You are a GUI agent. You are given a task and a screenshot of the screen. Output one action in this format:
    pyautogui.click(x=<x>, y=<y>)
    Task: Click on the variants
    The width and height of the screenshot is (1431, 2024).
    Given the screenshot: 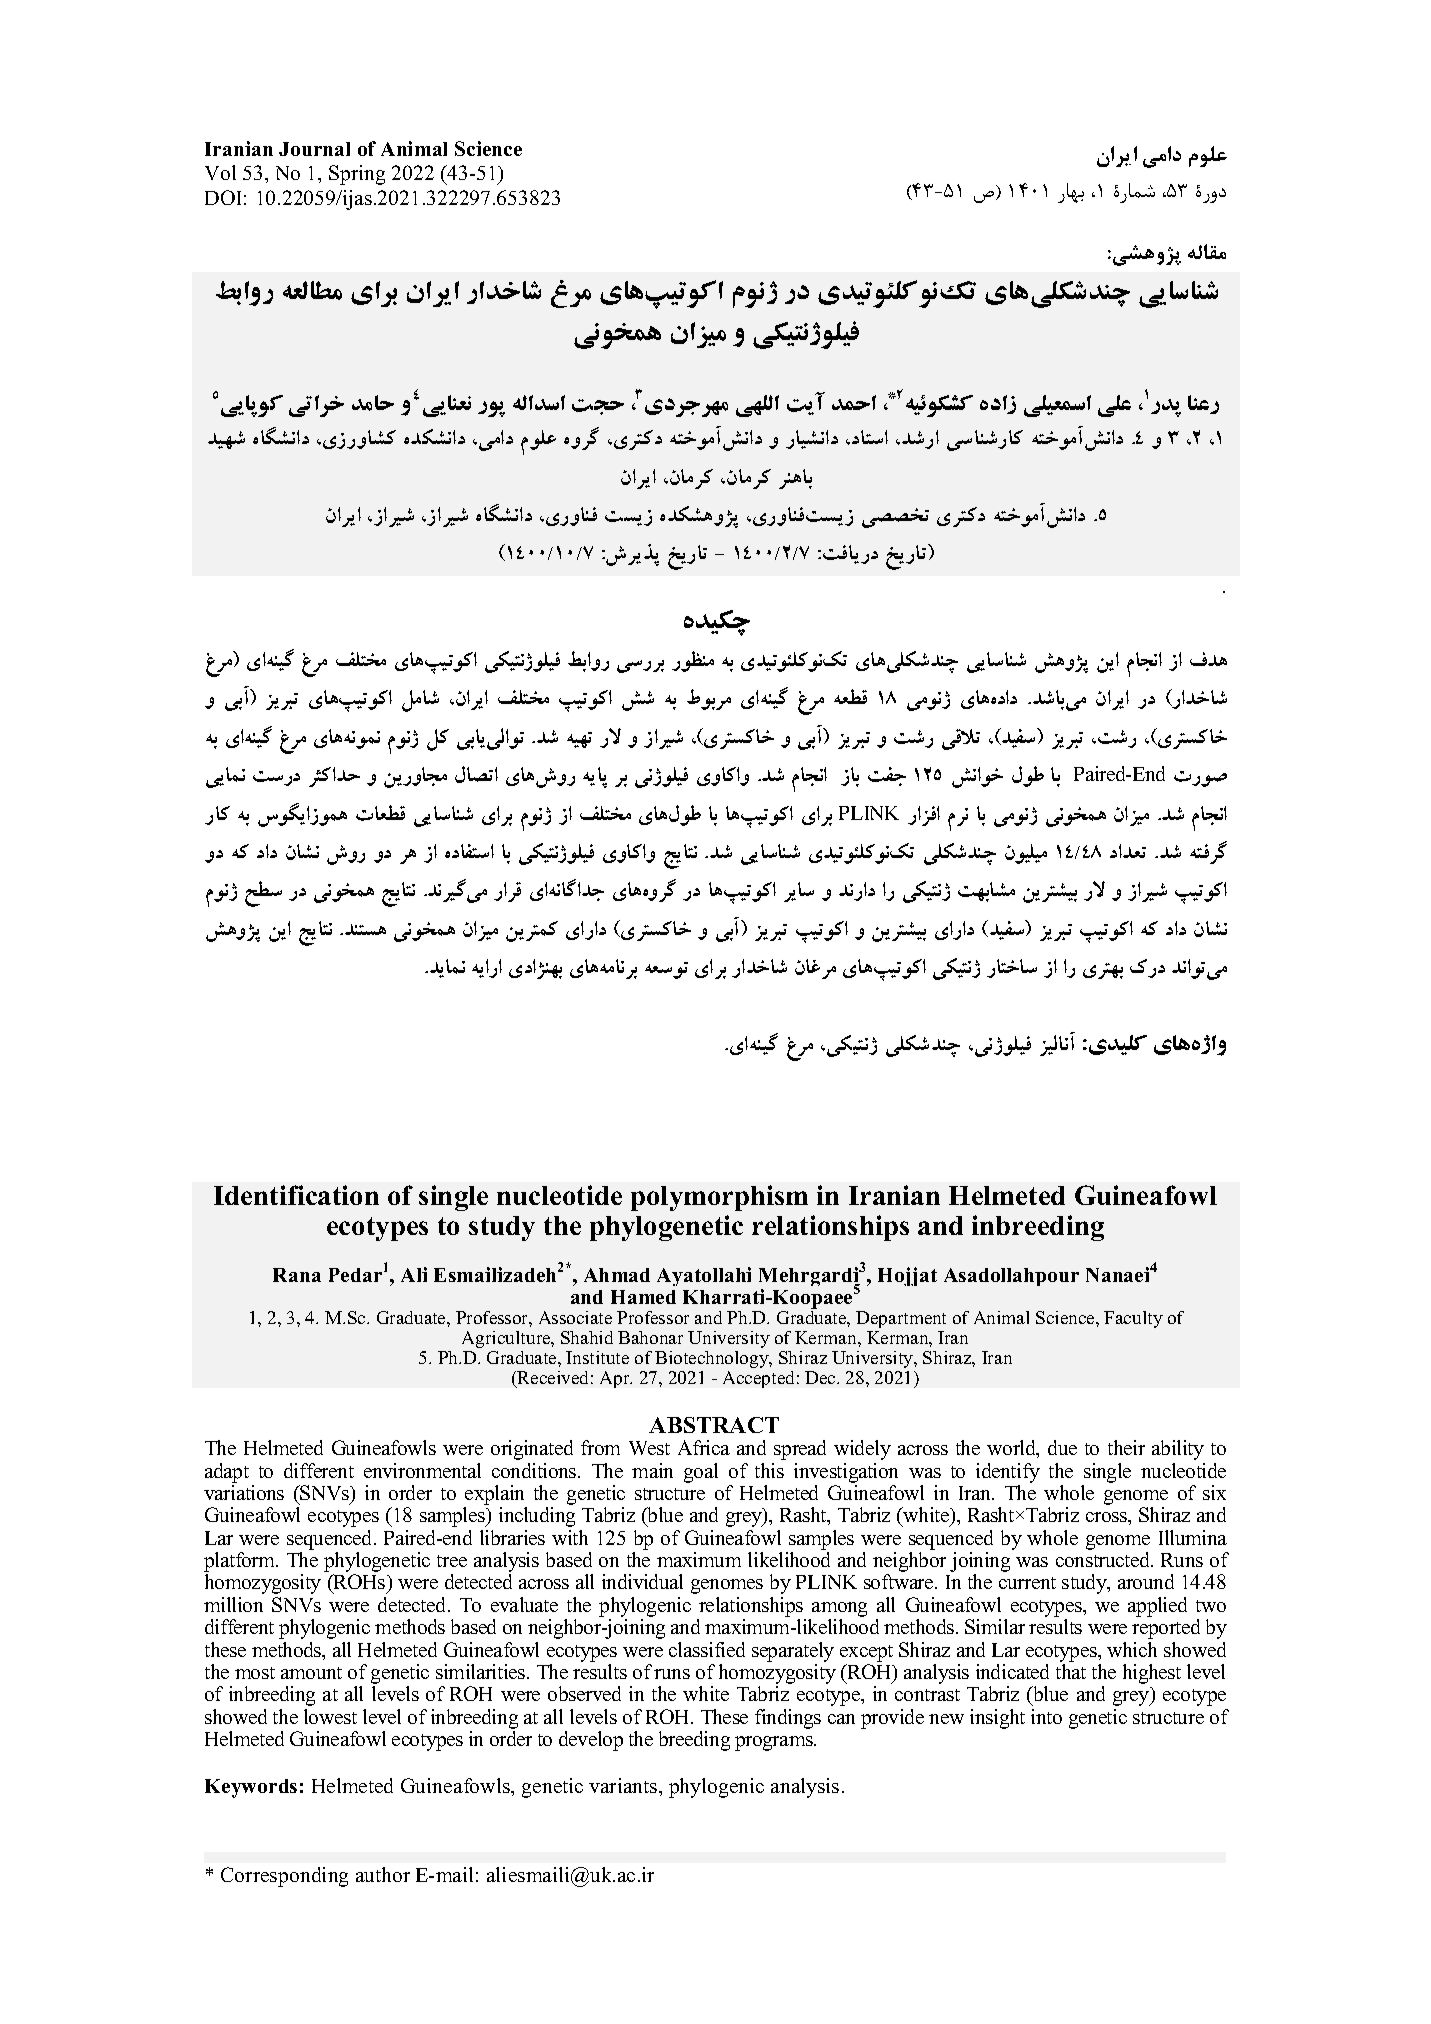 What is the action you would take?
    pyautogui.click(x=624, y=1785)
